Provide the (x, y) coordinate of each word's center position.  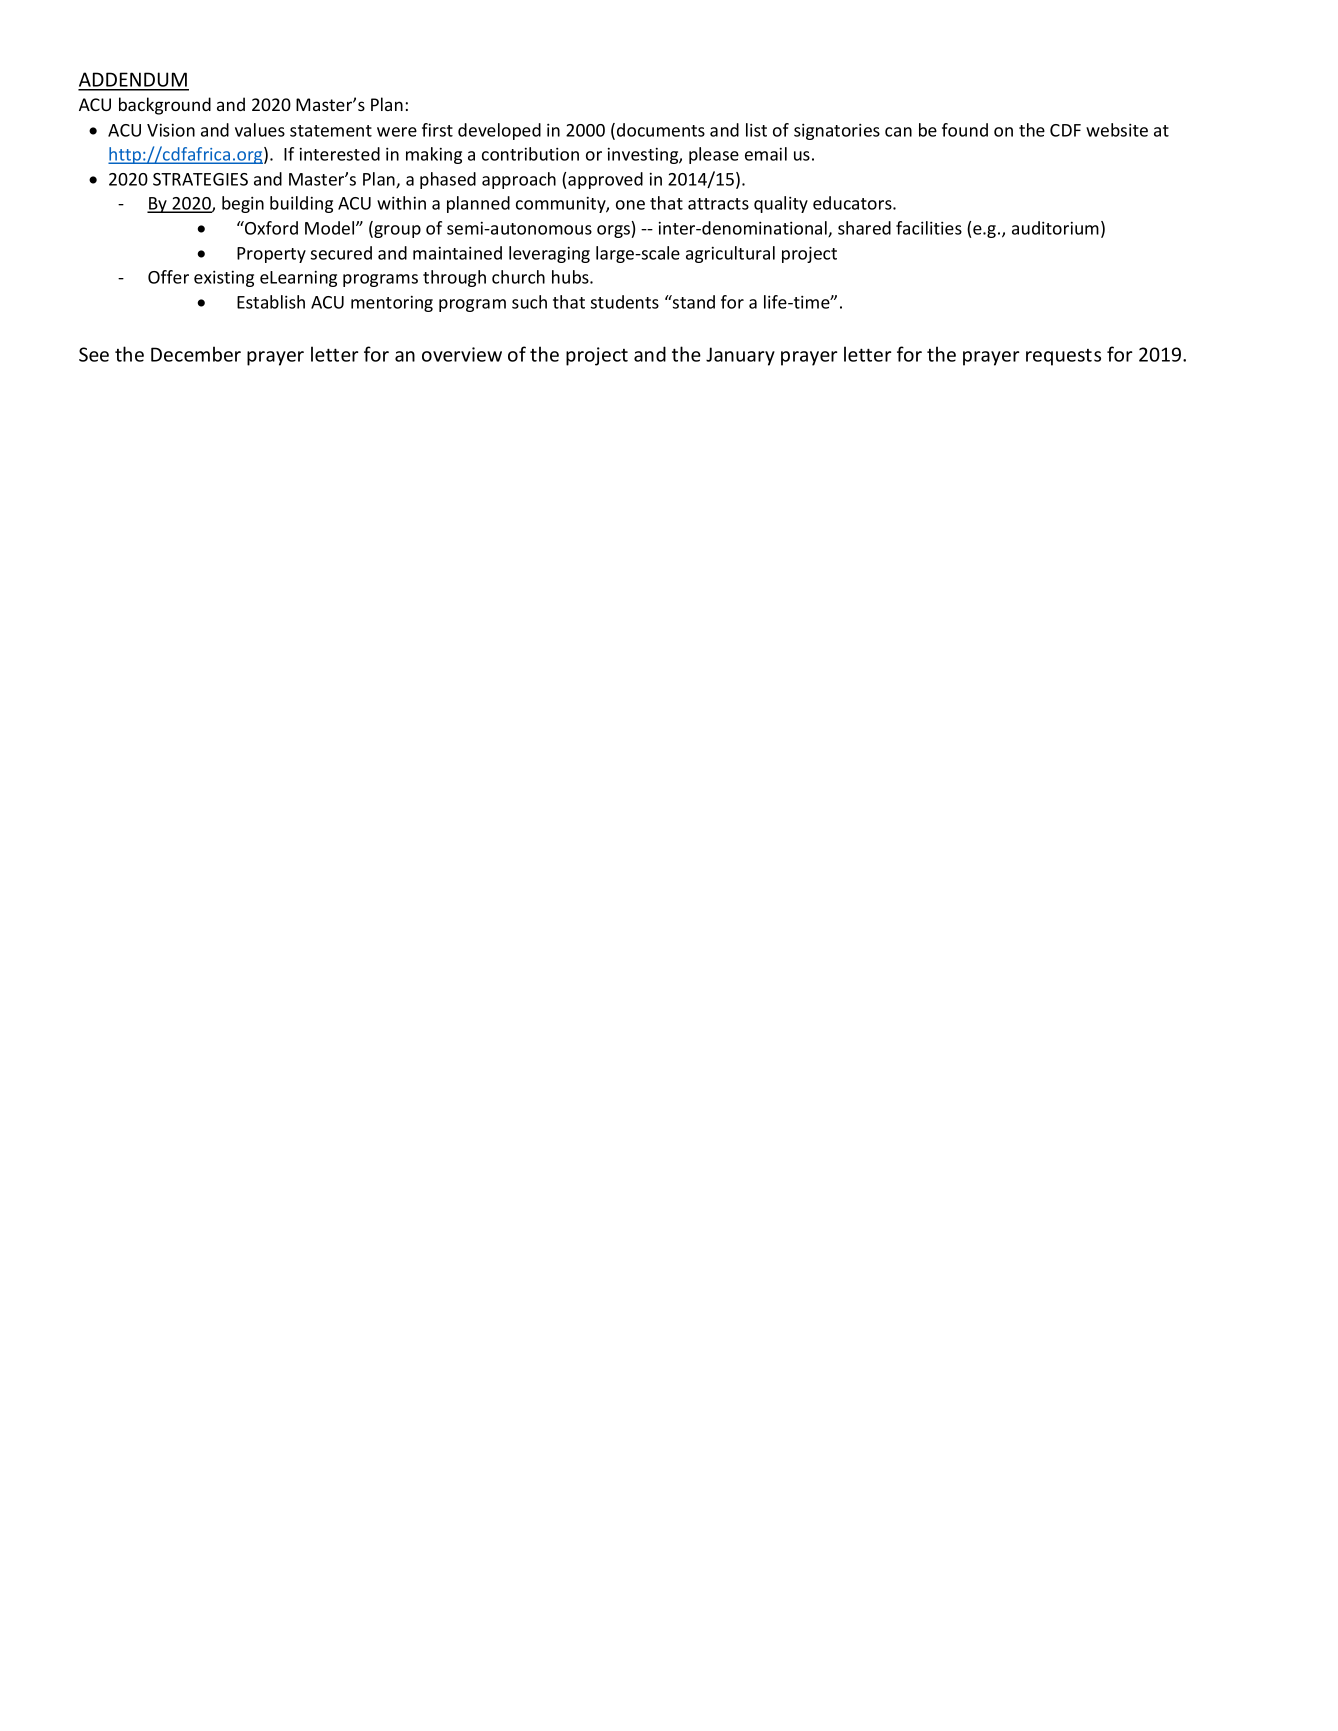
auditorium (1055, 228)
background (165, 106)
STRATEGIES (200, 179)
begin (243, 204)
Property (271, 255)
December (196, 354)
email (766, 154)
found (965, 130)
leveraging (549, 254)
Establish (271, 302)
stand (693, 302)
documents (661, 130)
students (625, 302)
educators (853, 203)
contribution (530, 154)
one (630, 205)
